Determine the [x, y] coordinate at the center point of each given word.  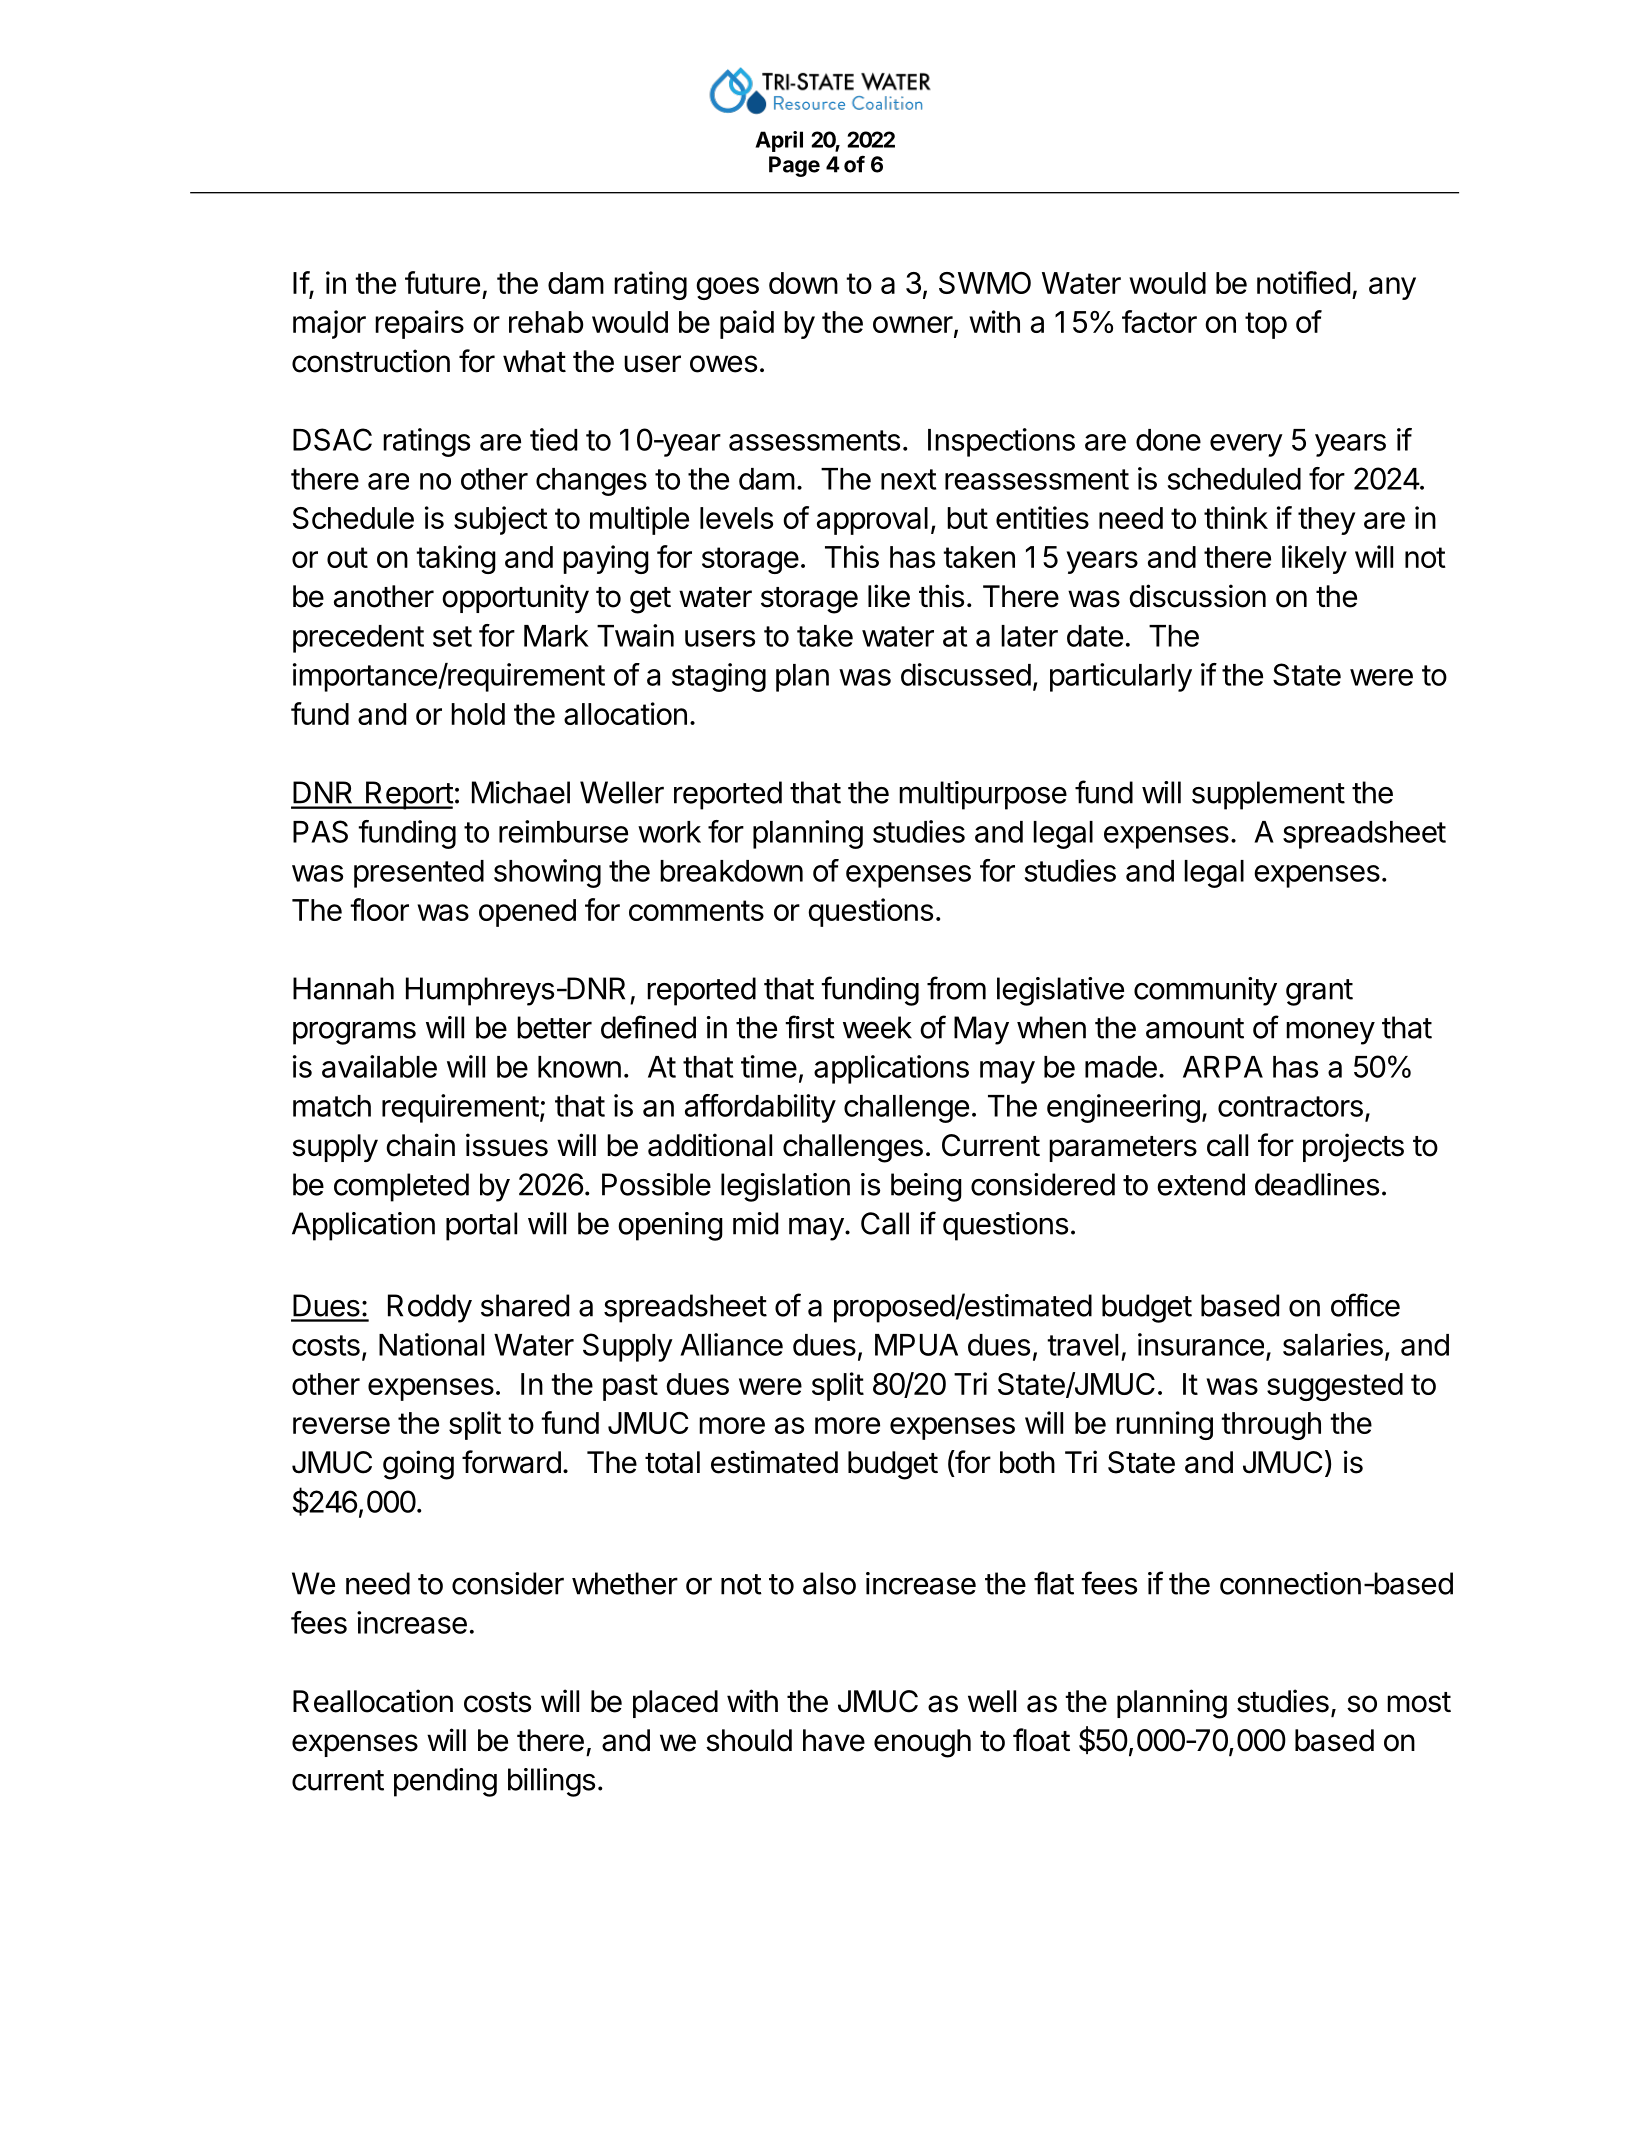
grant [1319, 992]
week [877, 1027]
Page [794, 166]
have [834, 1740]
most [1419, 1702]
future [442, 282]
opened [527, 913]
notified [1303, 282]
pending [445, 1782]
